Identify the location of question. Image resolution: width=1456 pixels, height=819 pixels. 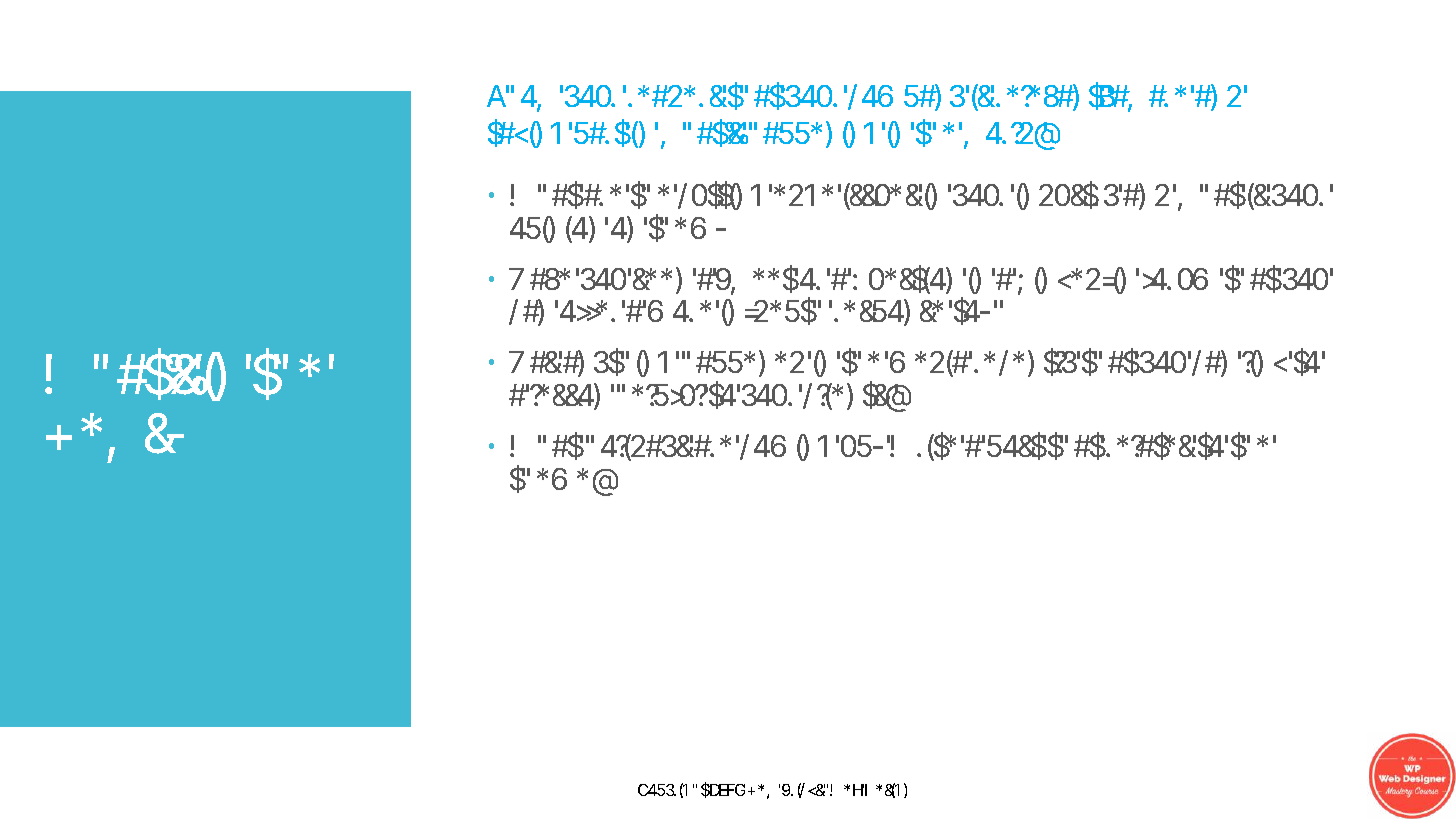
(902, 279).
